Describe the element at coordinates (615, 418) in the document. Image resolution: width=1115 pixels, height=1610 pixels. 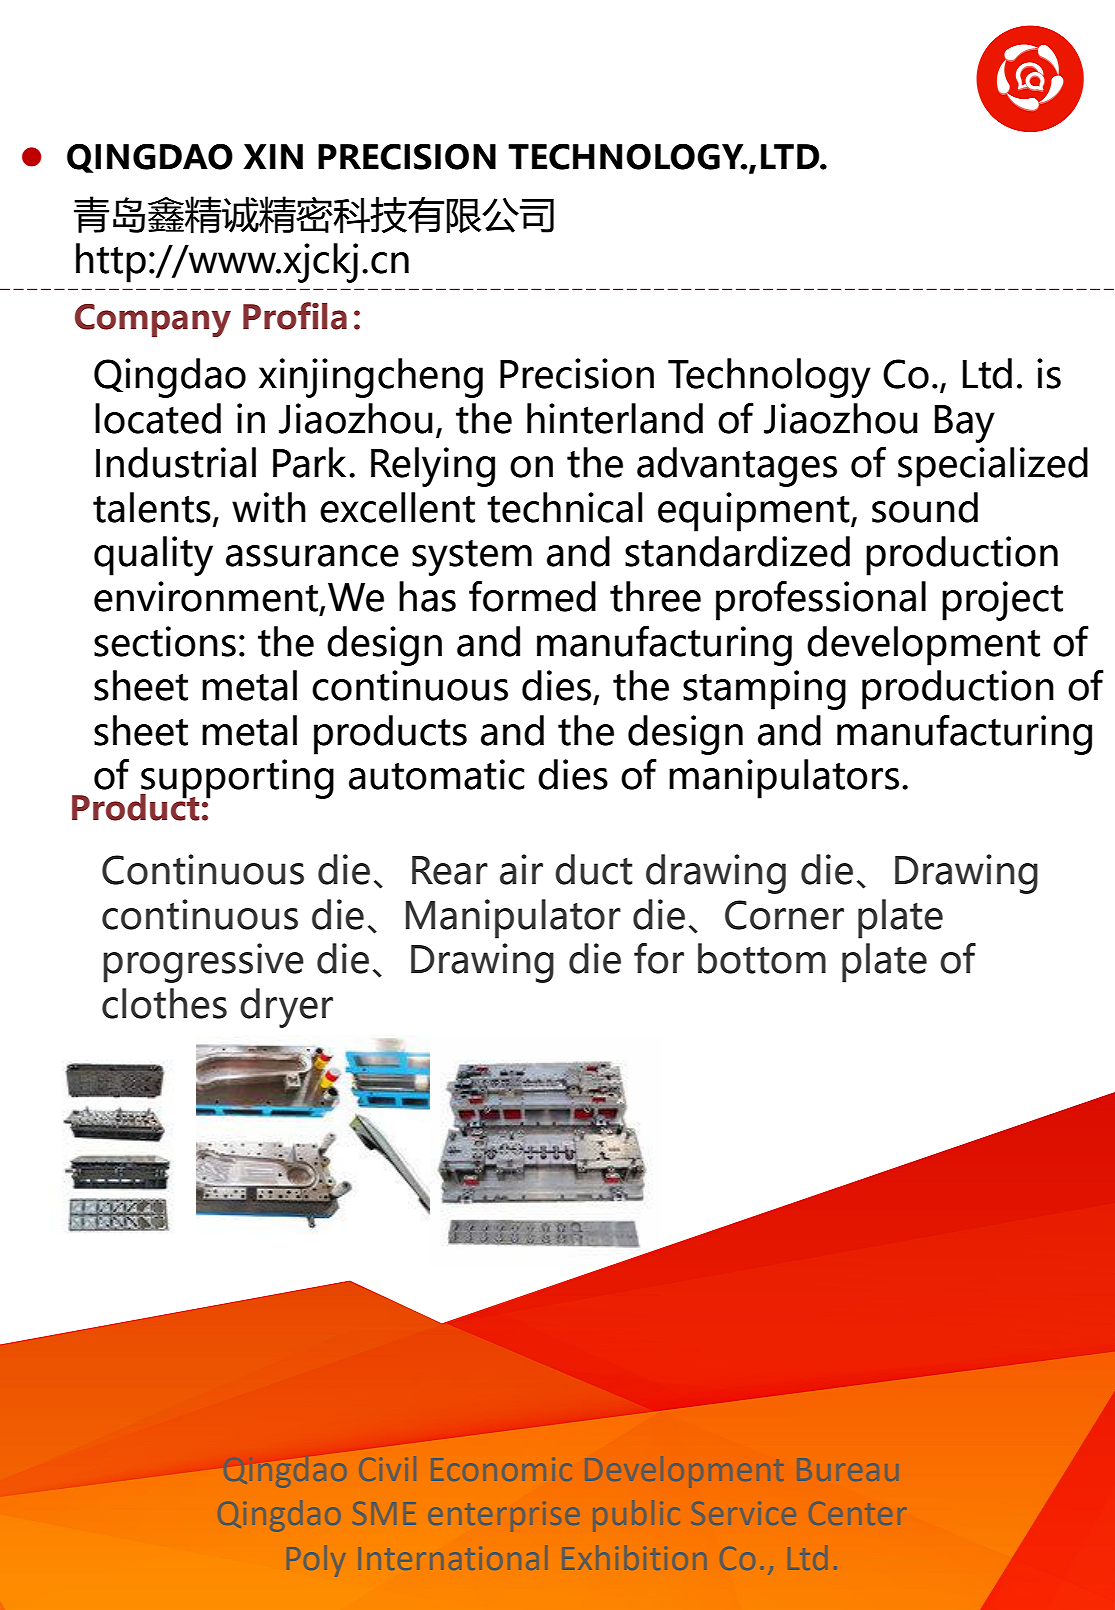
I see `hinterland` at that location.
